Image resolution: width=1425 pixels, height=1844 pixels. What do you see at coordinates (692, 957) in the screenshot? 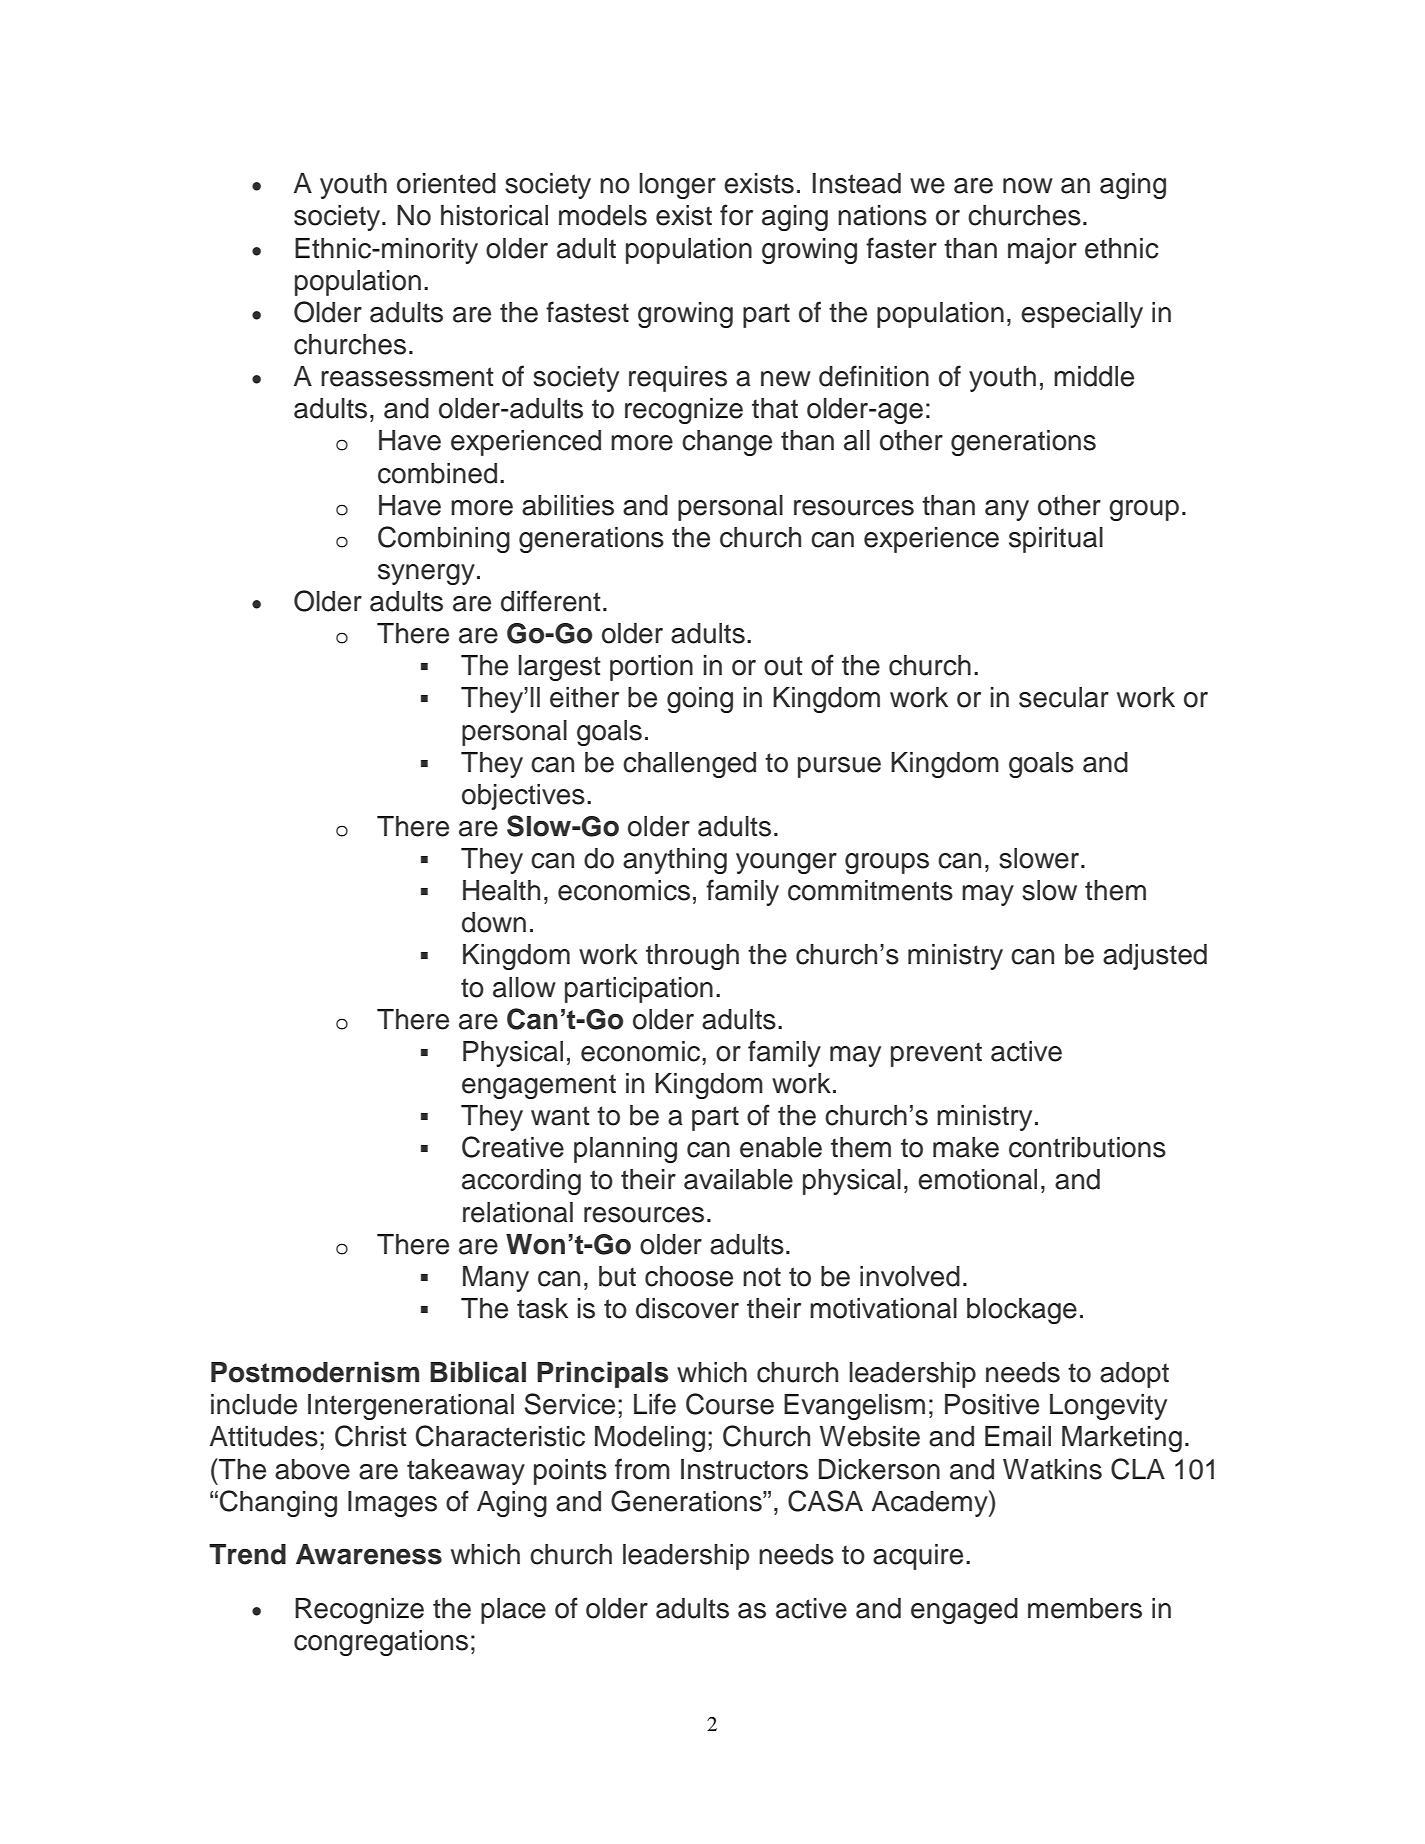
I see `through` at bounding box center [692, 957].
